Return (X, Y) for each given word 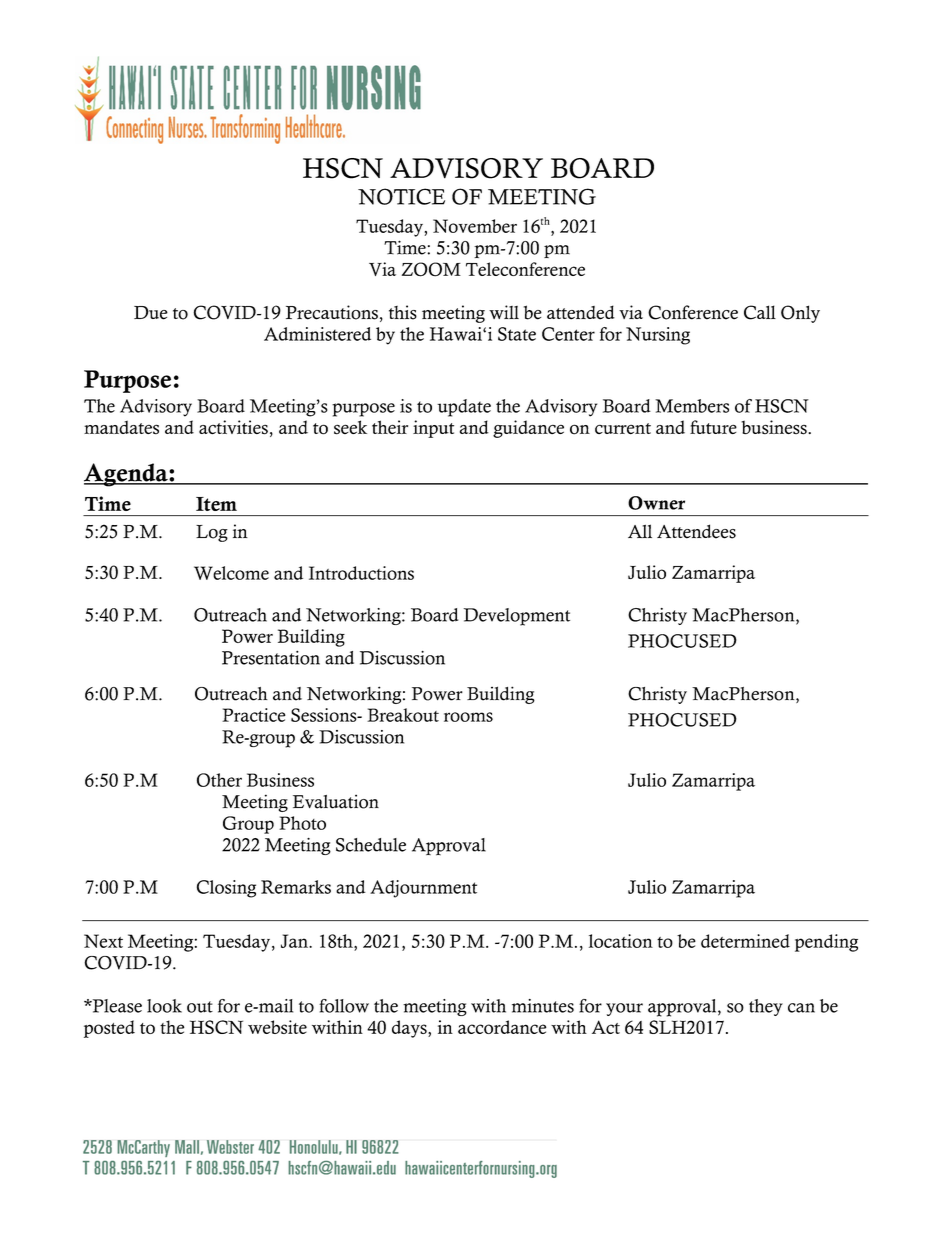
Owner (656, 503)
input (433, 429)
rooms (468, 717)
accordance (502, 1027)
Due (151, 313)
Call (760, 312)
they (766, 1007)
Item (216, 504)
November (475, 226)
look (164, 1006)
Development (517, 617)
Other (219, 780)
